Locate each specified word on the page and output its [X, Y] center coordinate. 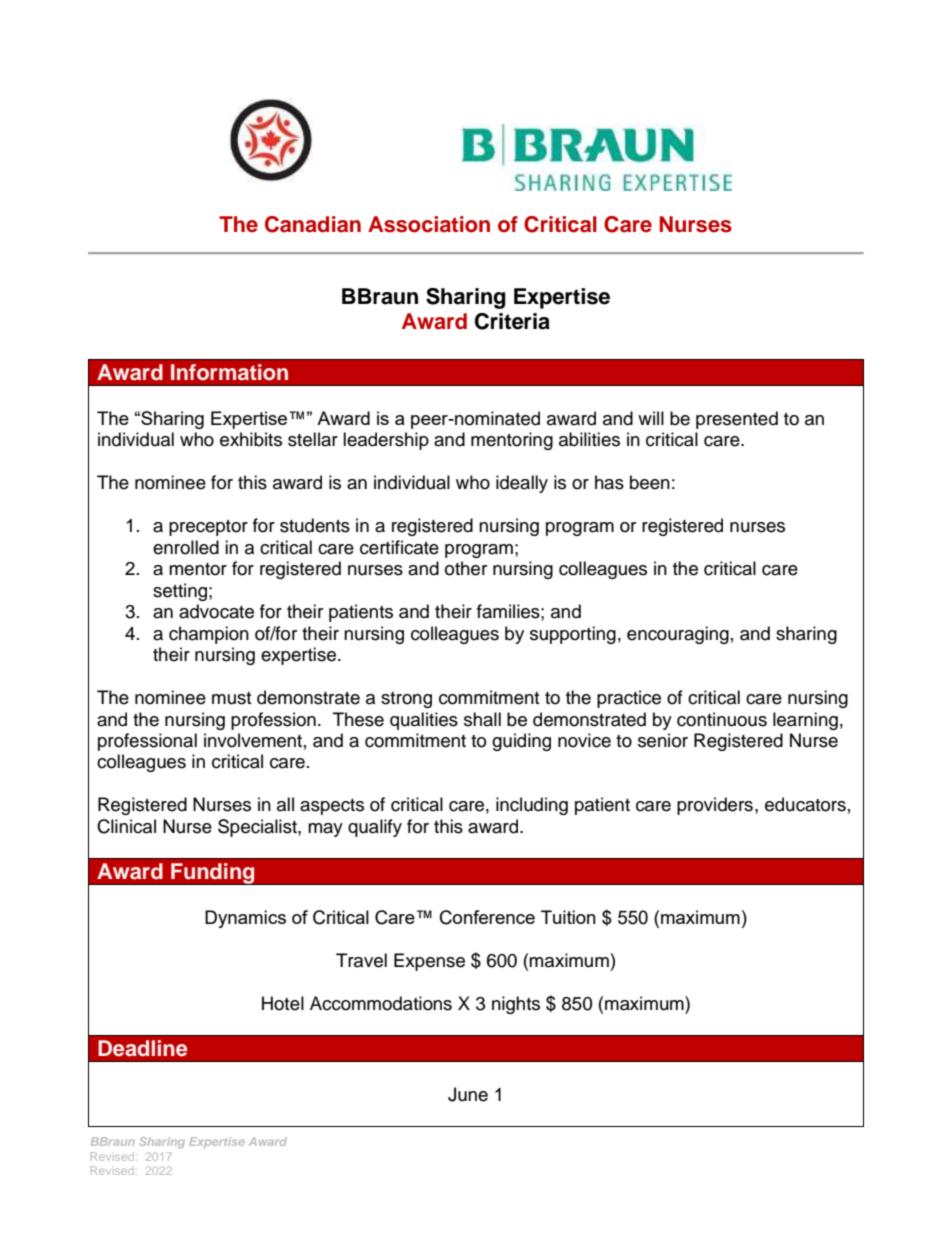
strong [406, 700]
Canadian [313, 224]
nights [516, 1005]
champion [209, 635]
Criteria [512, 321]
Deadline [142, 1048]
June [468, 1094]
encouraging [678, 635]
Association [429, 224]
